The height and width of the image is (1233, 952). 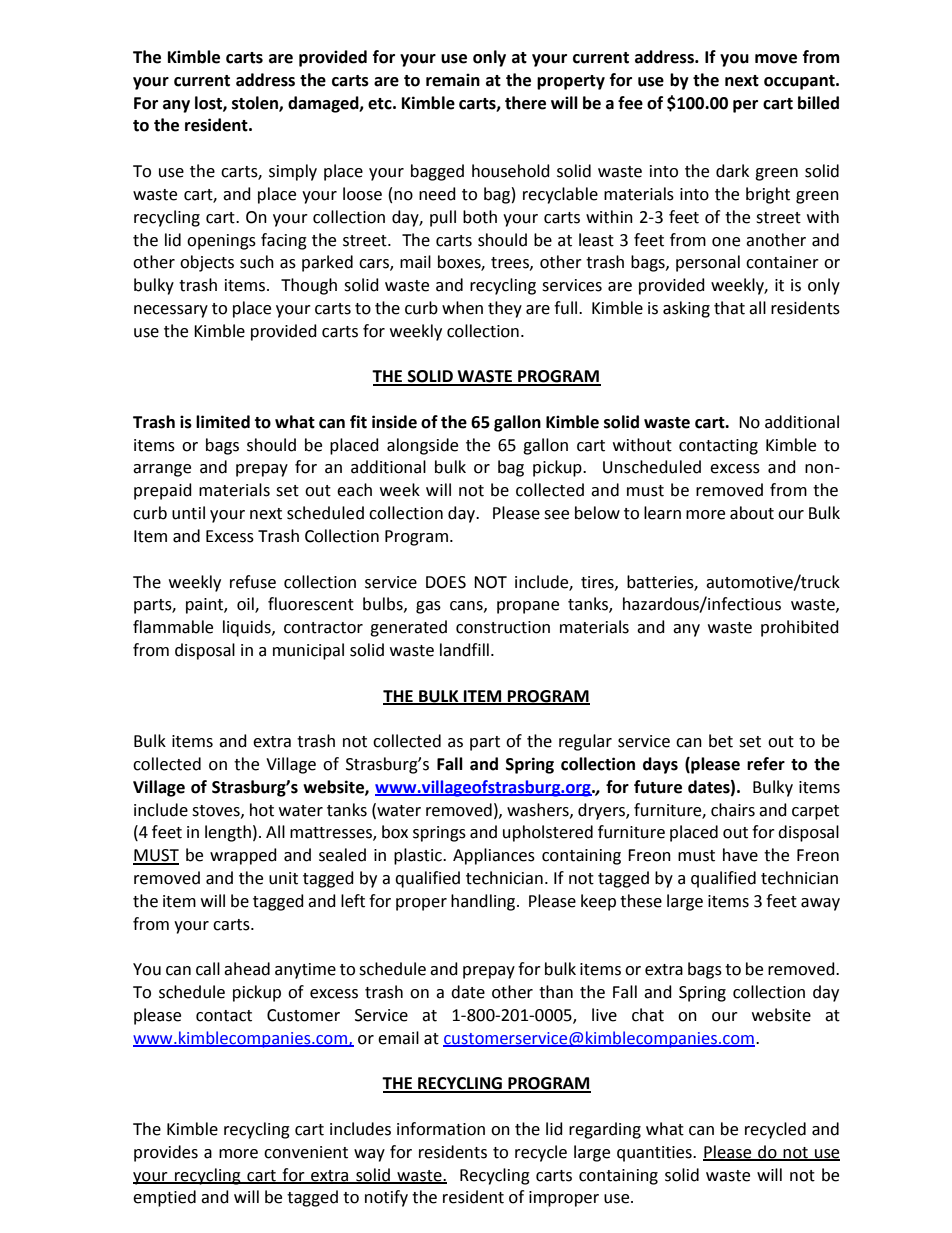 What do you see at coordinates (525, 103) in the image?
I see `there` at bounding box center [525, 103].
